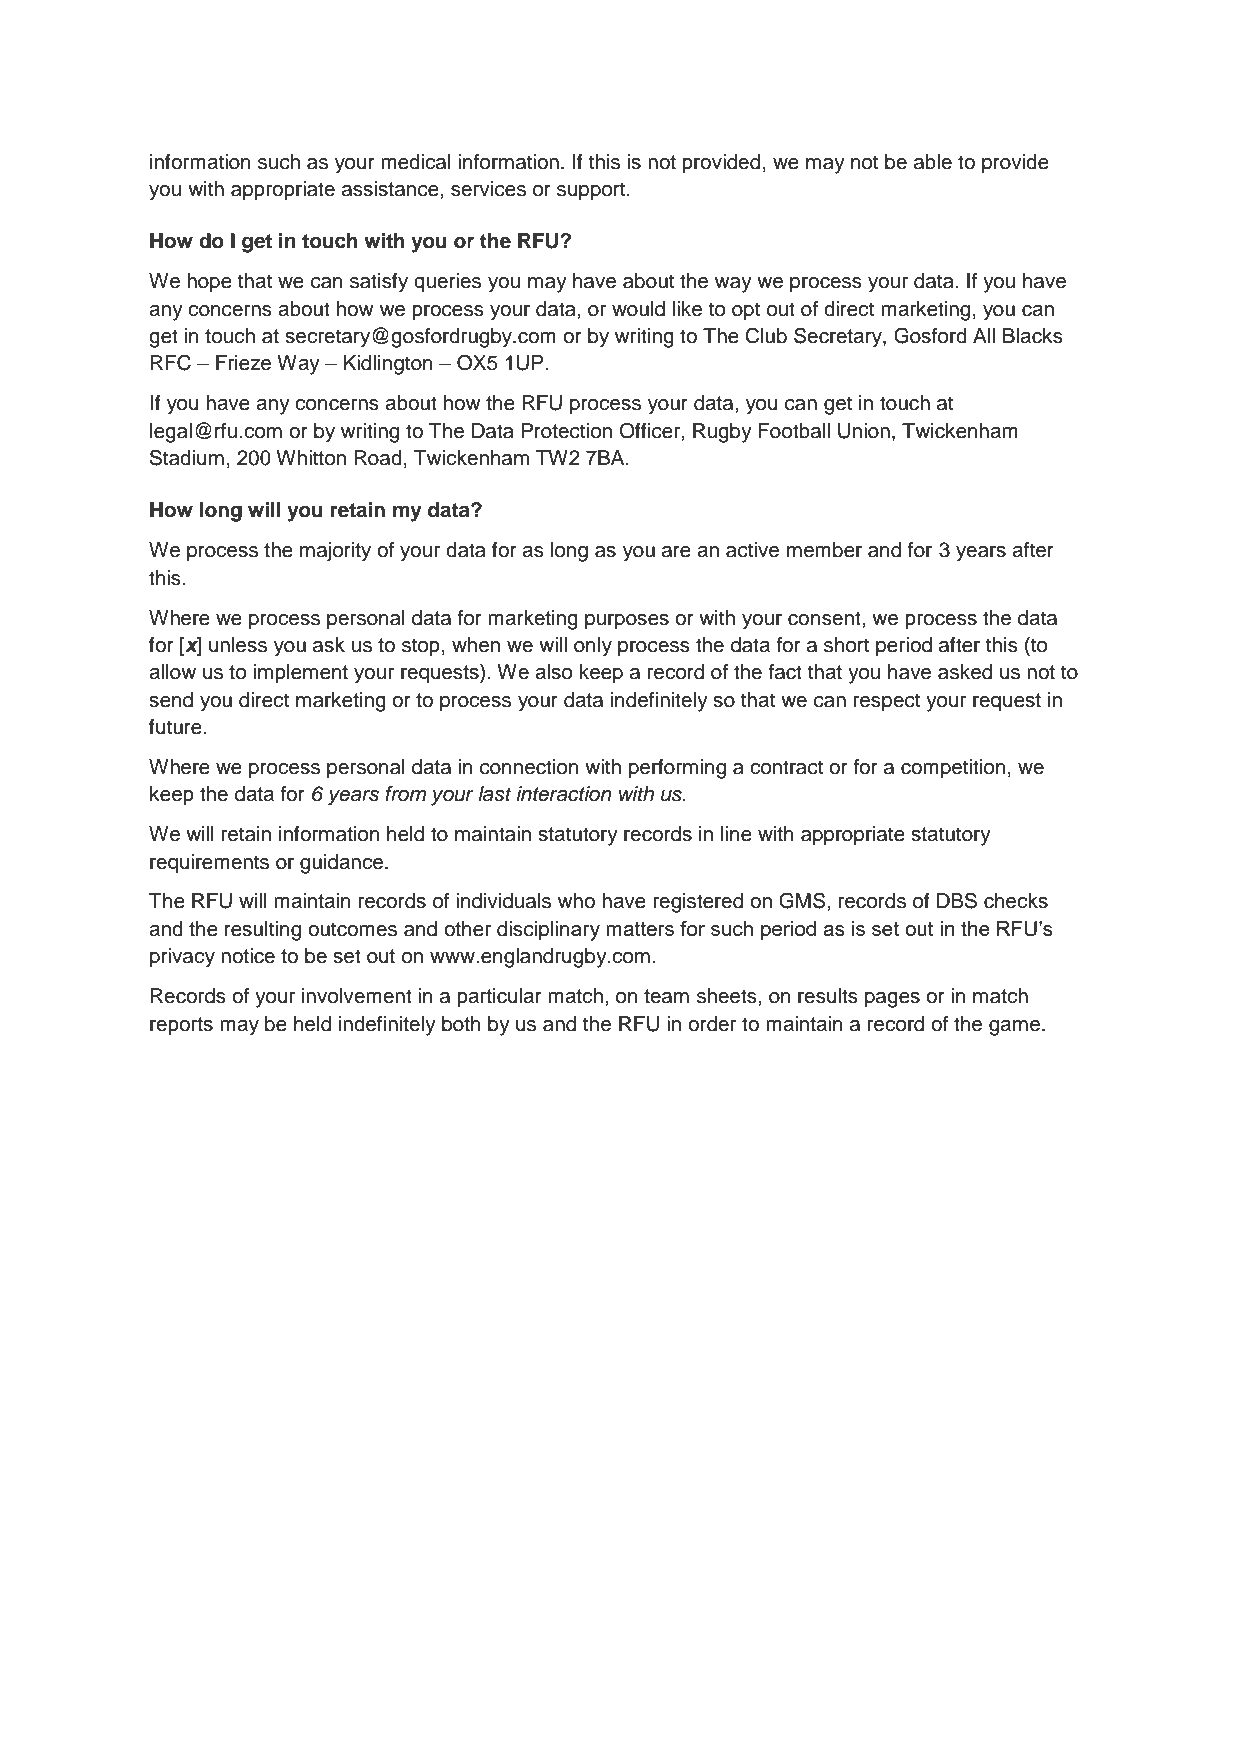 Image resolution: width=1234 pixels, height=1745 pixels. Describe the element at coordinates (957, 900) in the screenshot. I see `DBS` at that location.
